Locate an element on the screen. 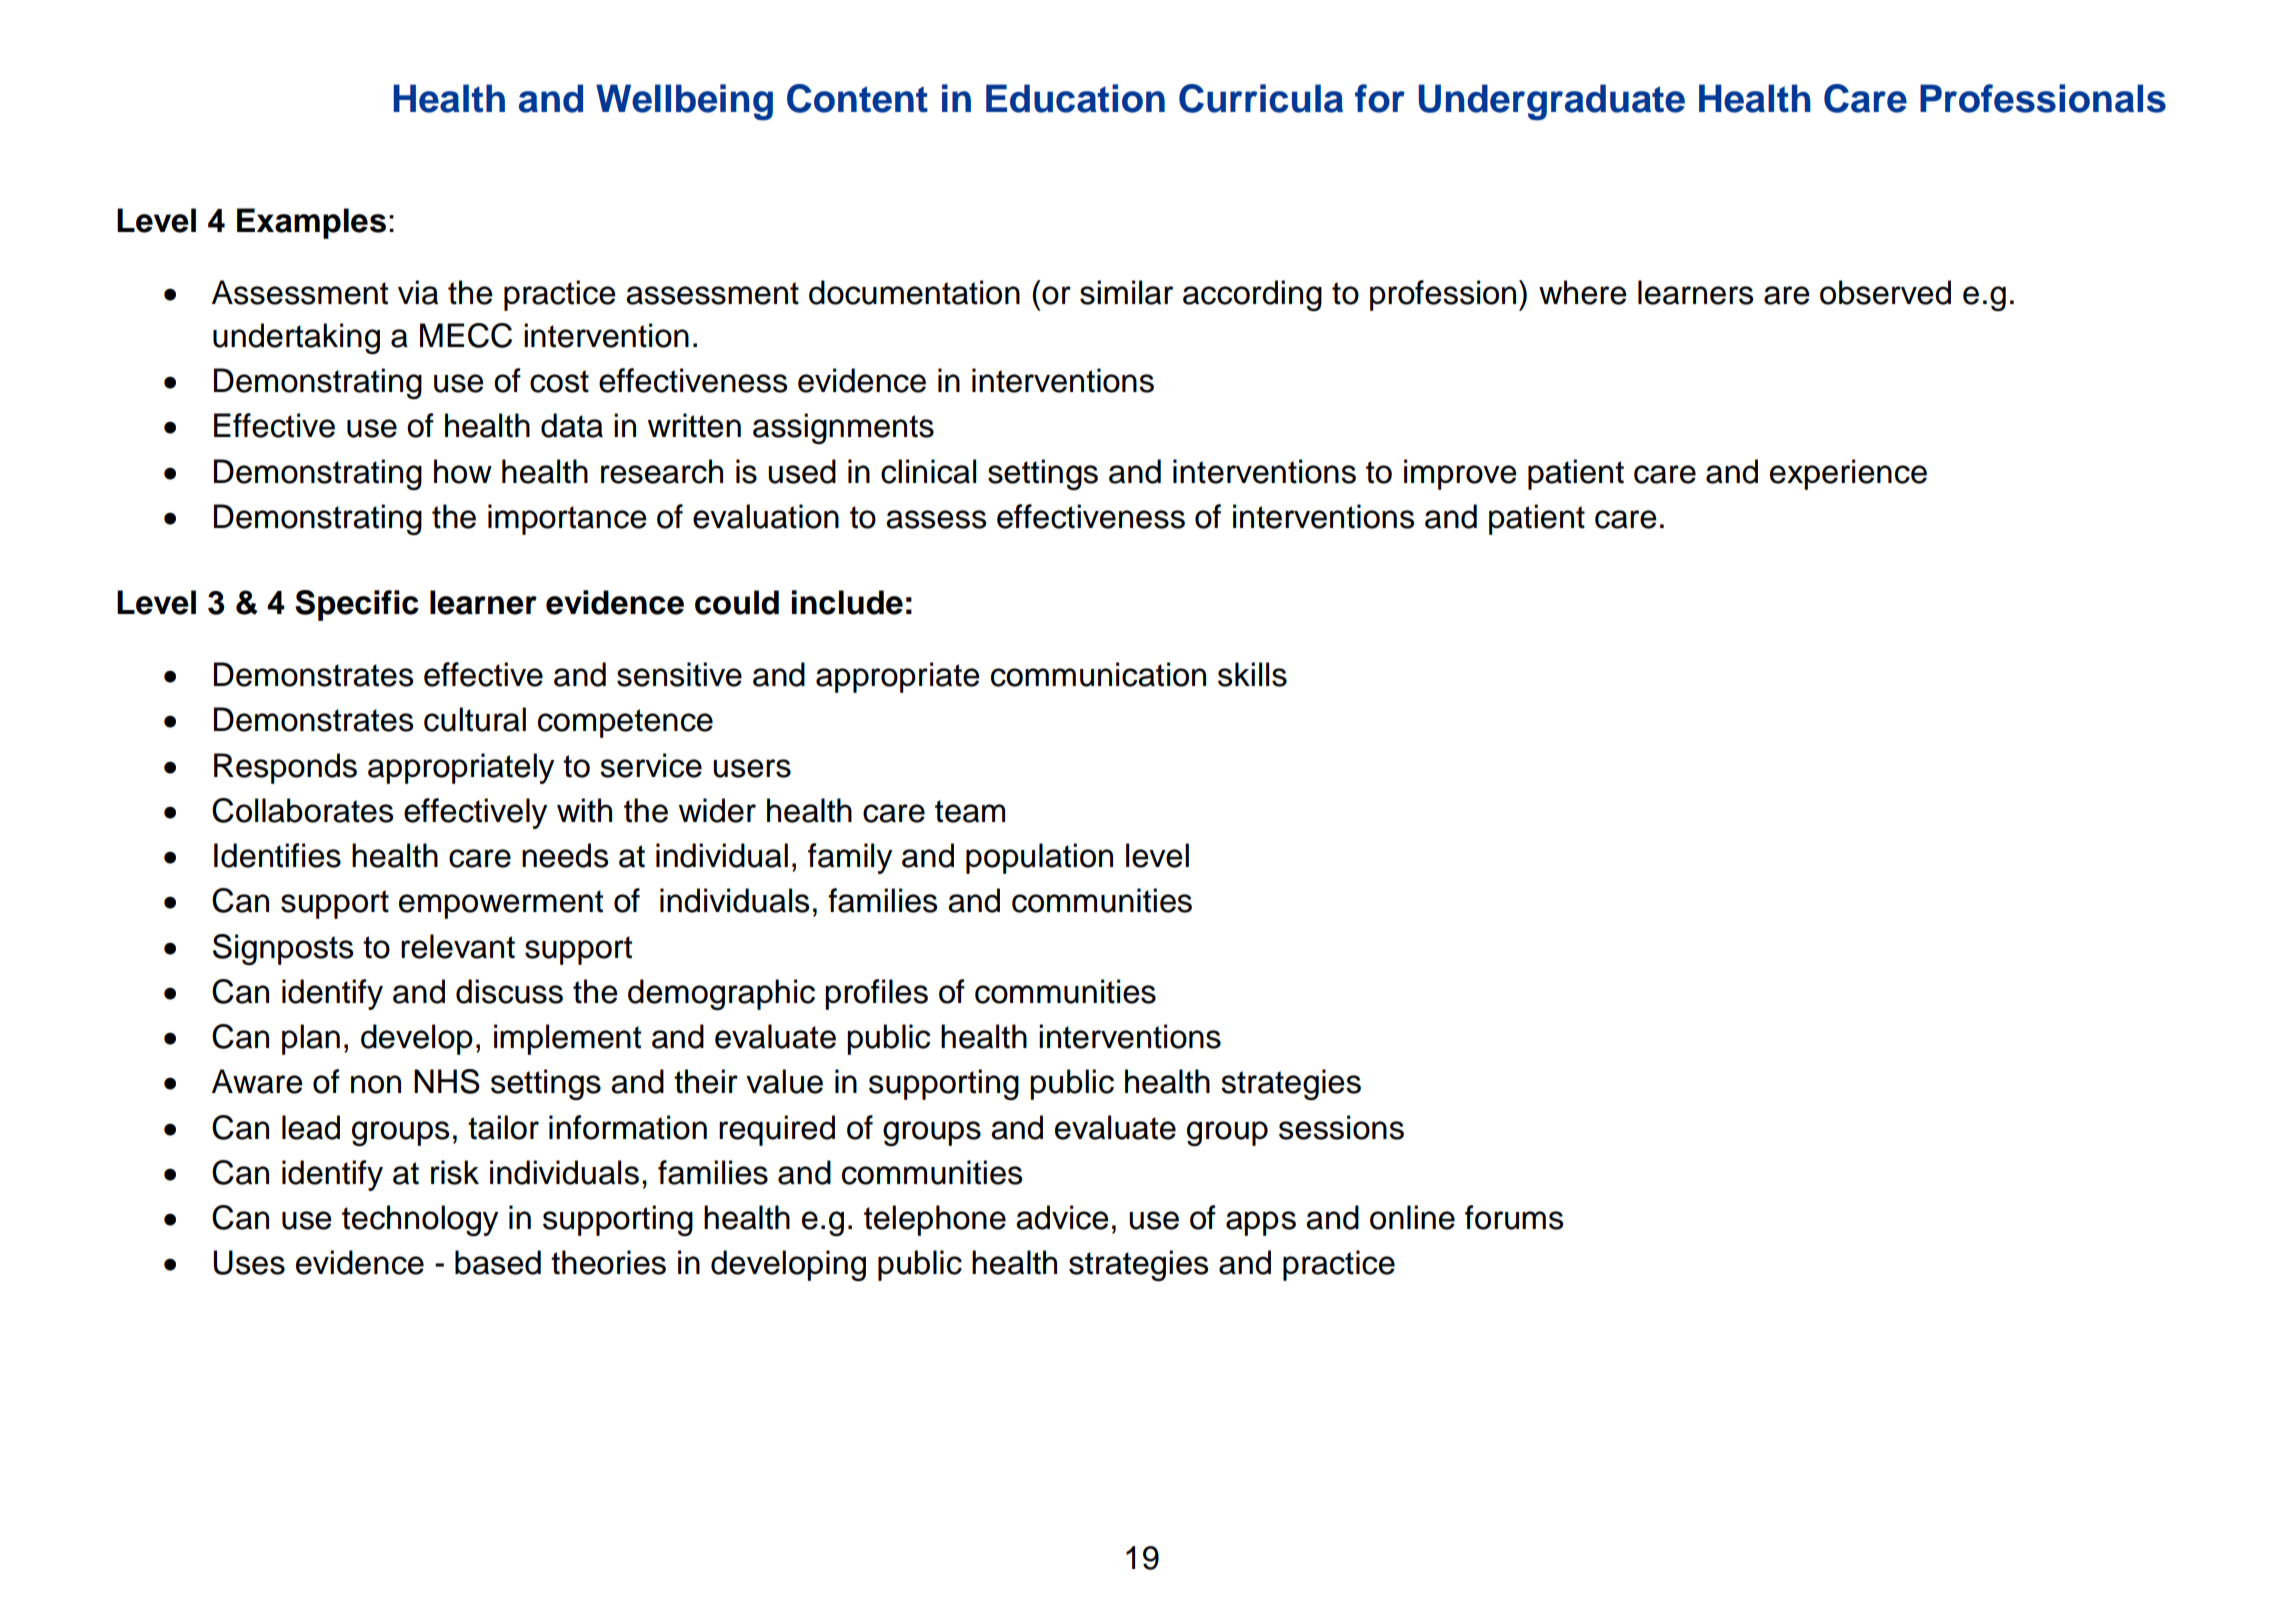 This screenshot has width=2283, height=1613. skills is located at coordinates (1252, 674).
